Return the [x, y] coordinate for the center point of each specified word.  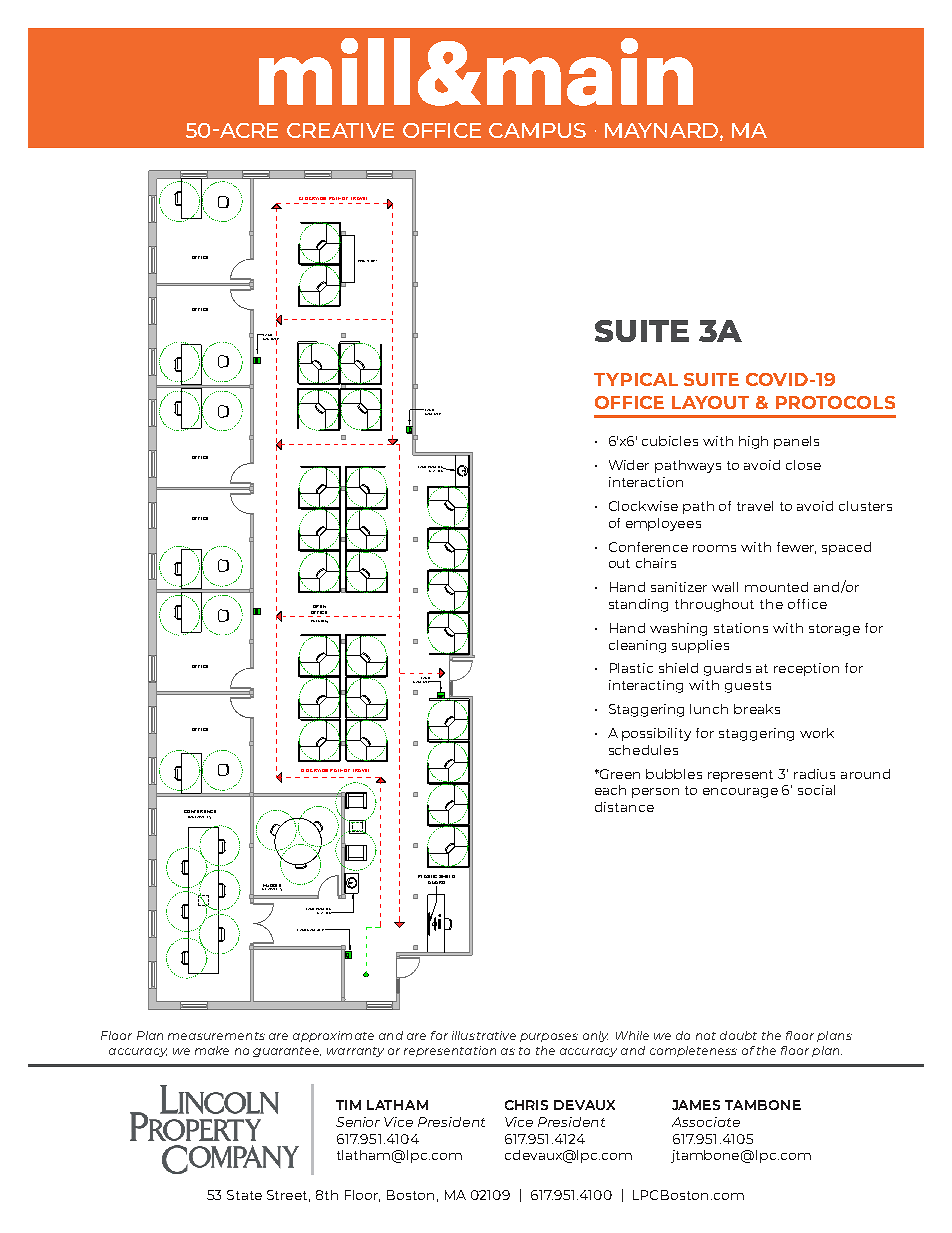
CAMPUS [537, 130]
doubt [738, 1035]
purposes [549, 1037]
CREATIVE [340, 130]
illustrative [484, 1035]
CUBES [322, 621]
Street [288, 1196]
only [595, 1036]
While [632, 1035]
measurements [216, 1036]
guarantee [287, 1052]
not [706, 1036]
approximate [333, 1036]
